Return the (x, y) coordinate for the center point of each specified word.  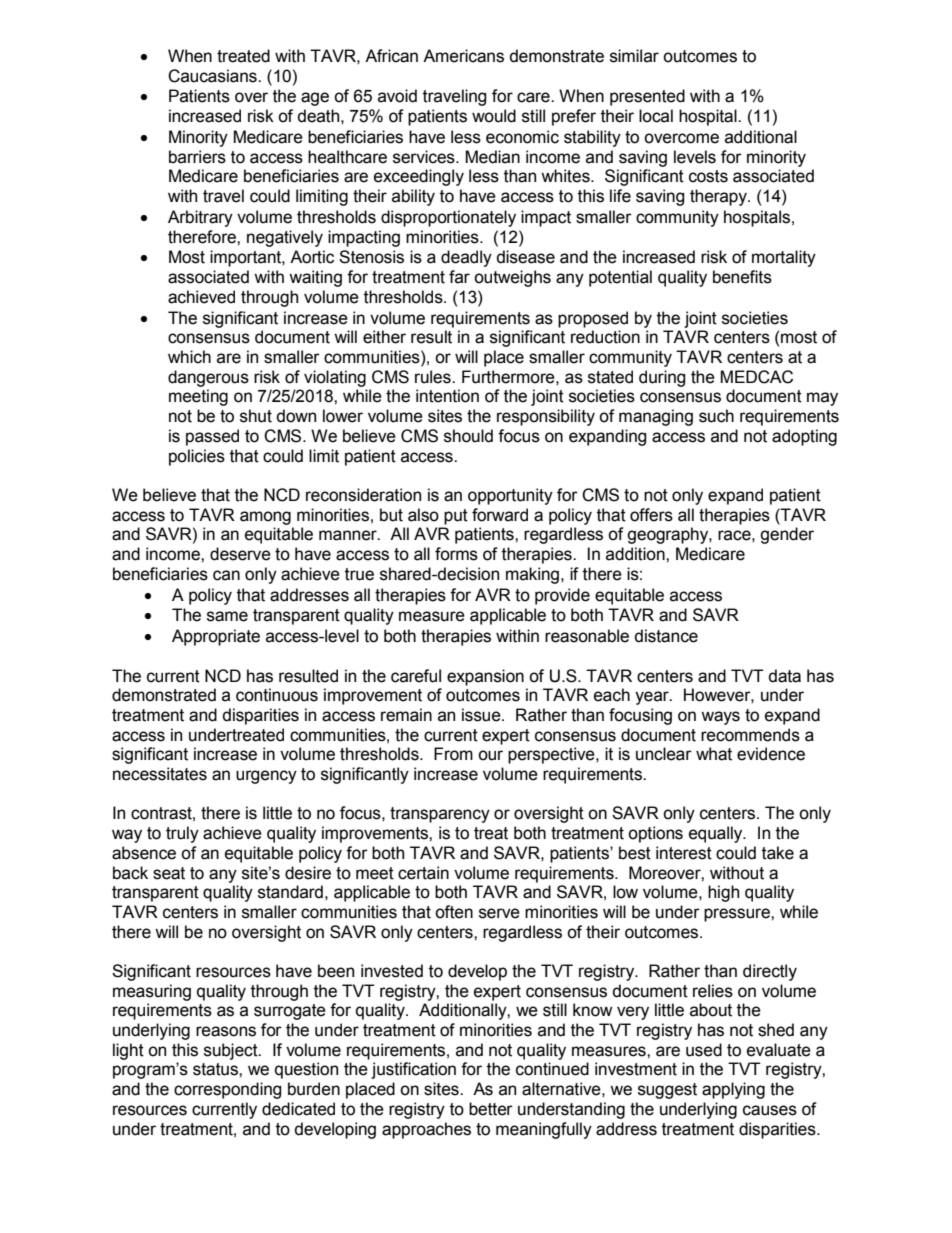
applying (733, 1090)
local (656, 116)
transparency (440, 815)
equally (717, 834)
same (227, 616)
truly (182, 834)
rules (434, 377)
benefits (742, 277)
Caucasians (213, 76)
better (491, 1109)
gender (787, 535)
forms (456, 554)
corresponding (228, 1090)
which (189, 357)
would (494, 116)
